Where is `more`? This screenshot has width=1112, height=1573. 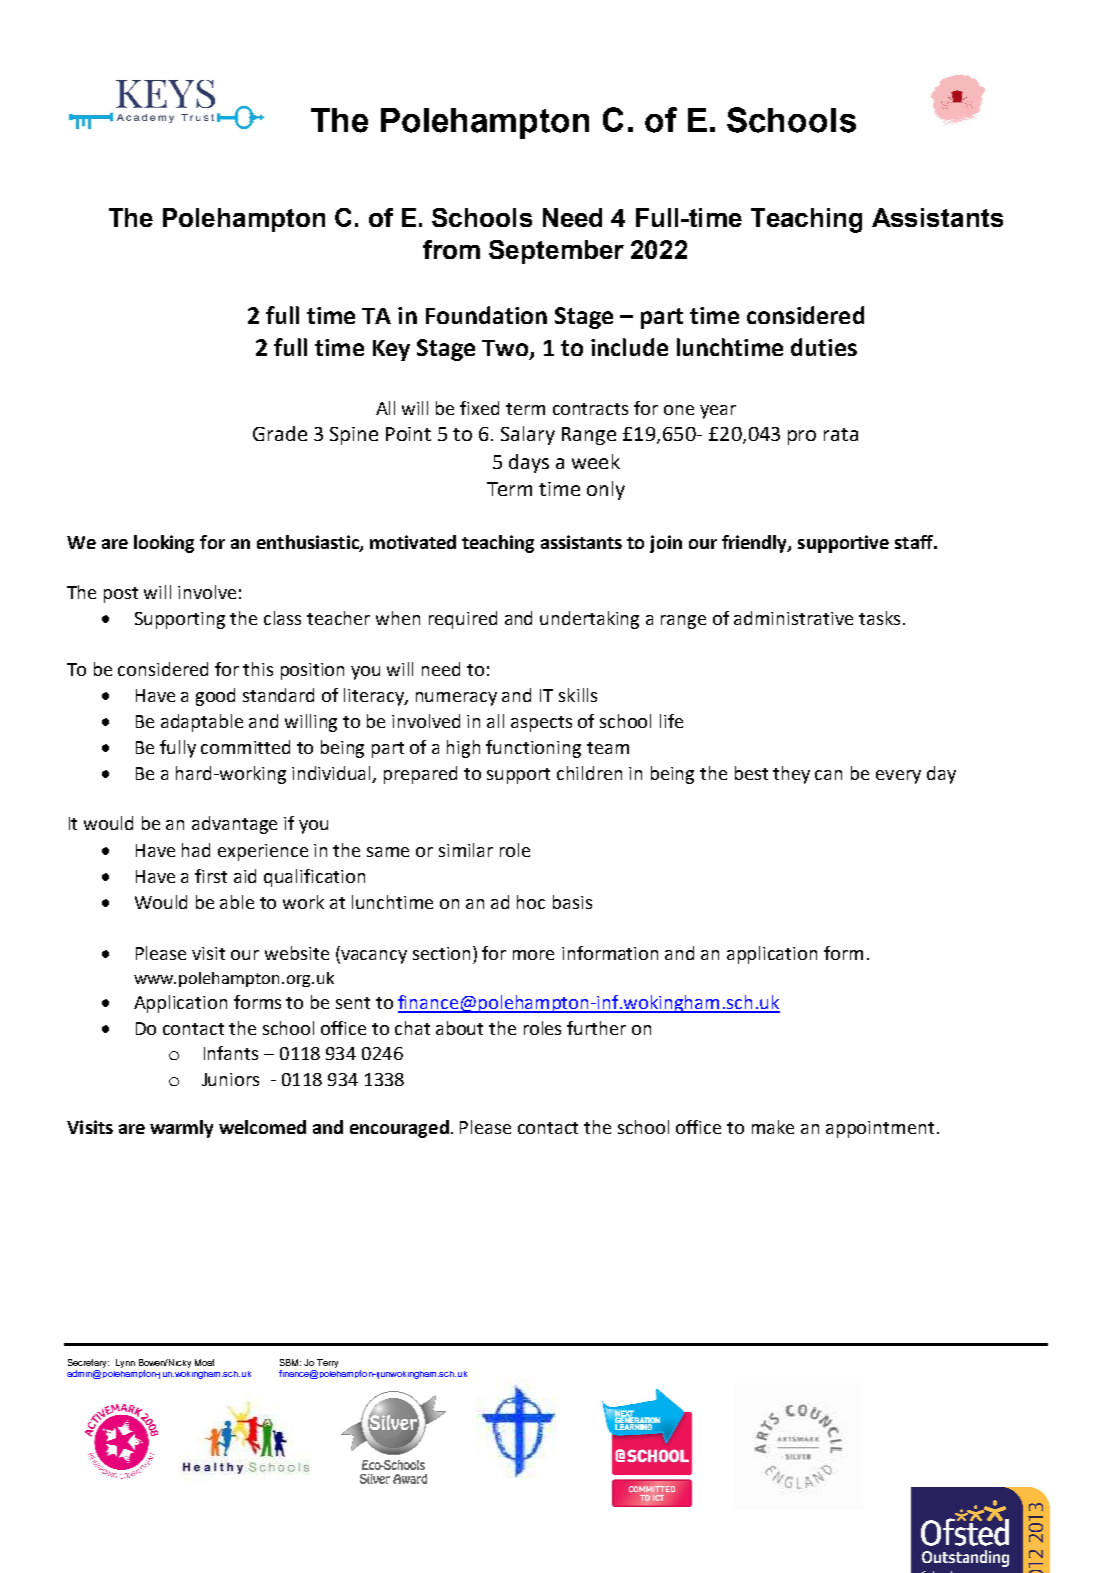
more is located at coordinates (533, 955).
